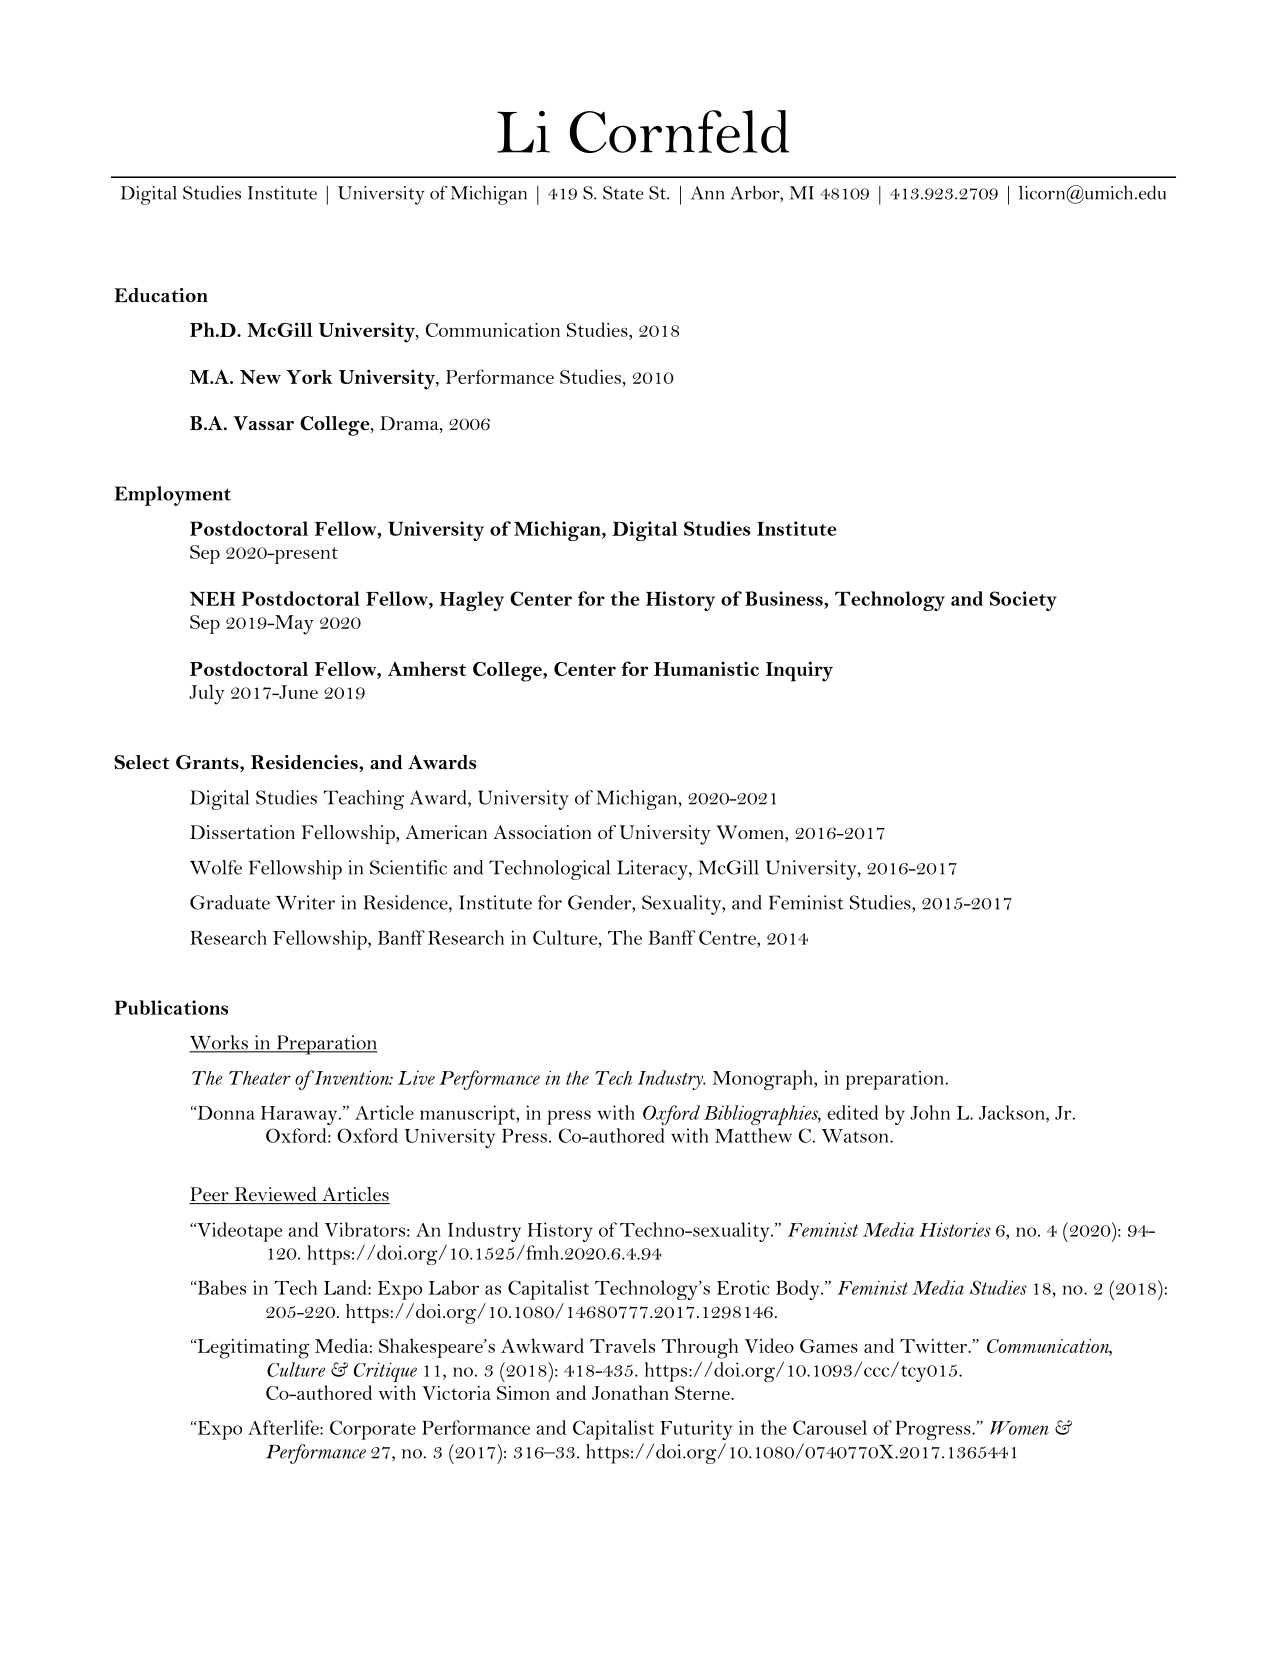  What do you see at coordinates (930, 1112) in the screenshot?
I see `John` at bounding box center [930, 1112].
